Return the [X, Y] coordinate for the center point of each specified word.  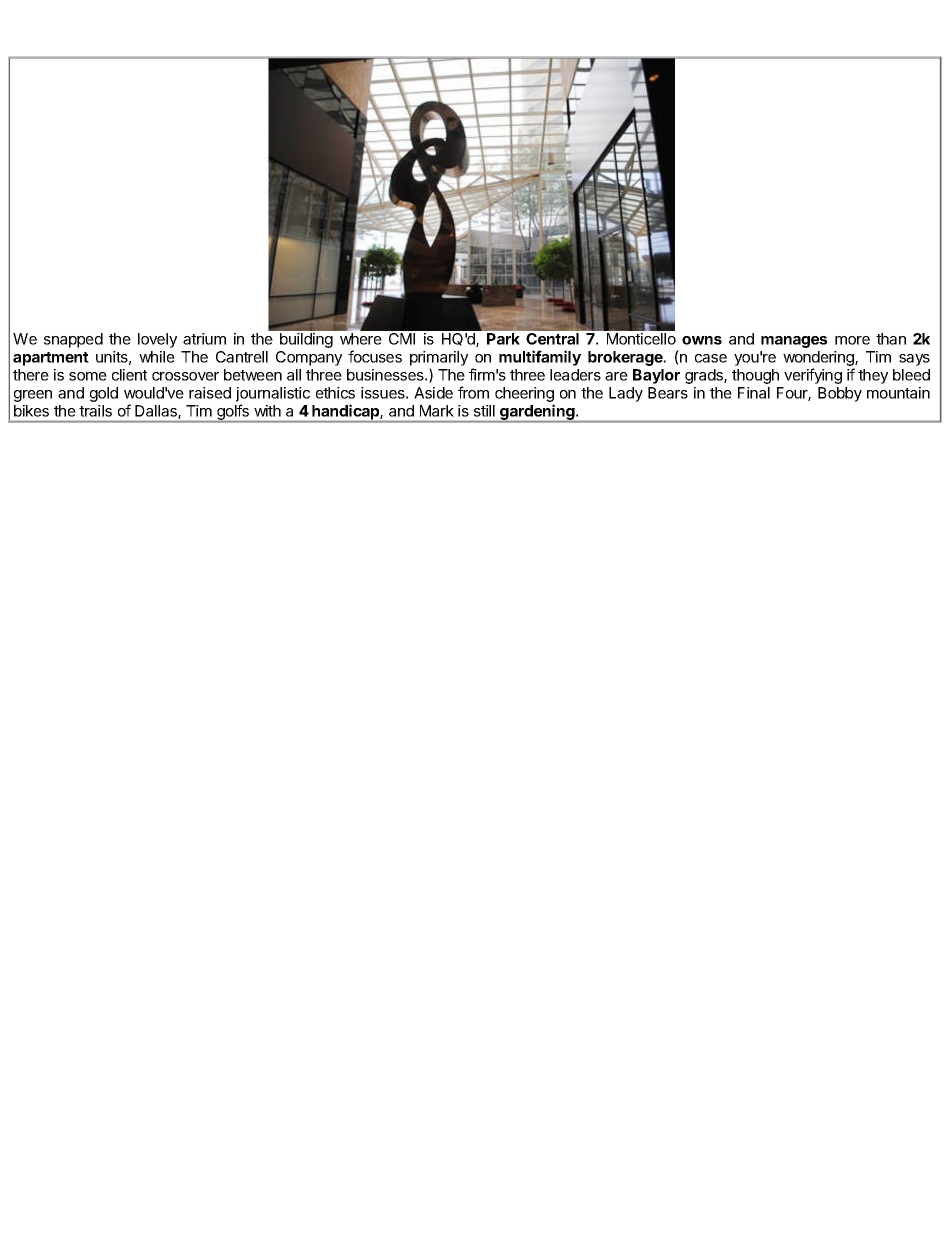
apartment [51, 359]
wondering [819, 360]
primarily [439, 360]
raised [210, 393]
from [473, 392]
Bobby [840, 394]
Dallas [157, 412]
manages [794, 342]
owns [702, 340]
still [484, 411]
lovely [157, 340]
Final [754, 393]
